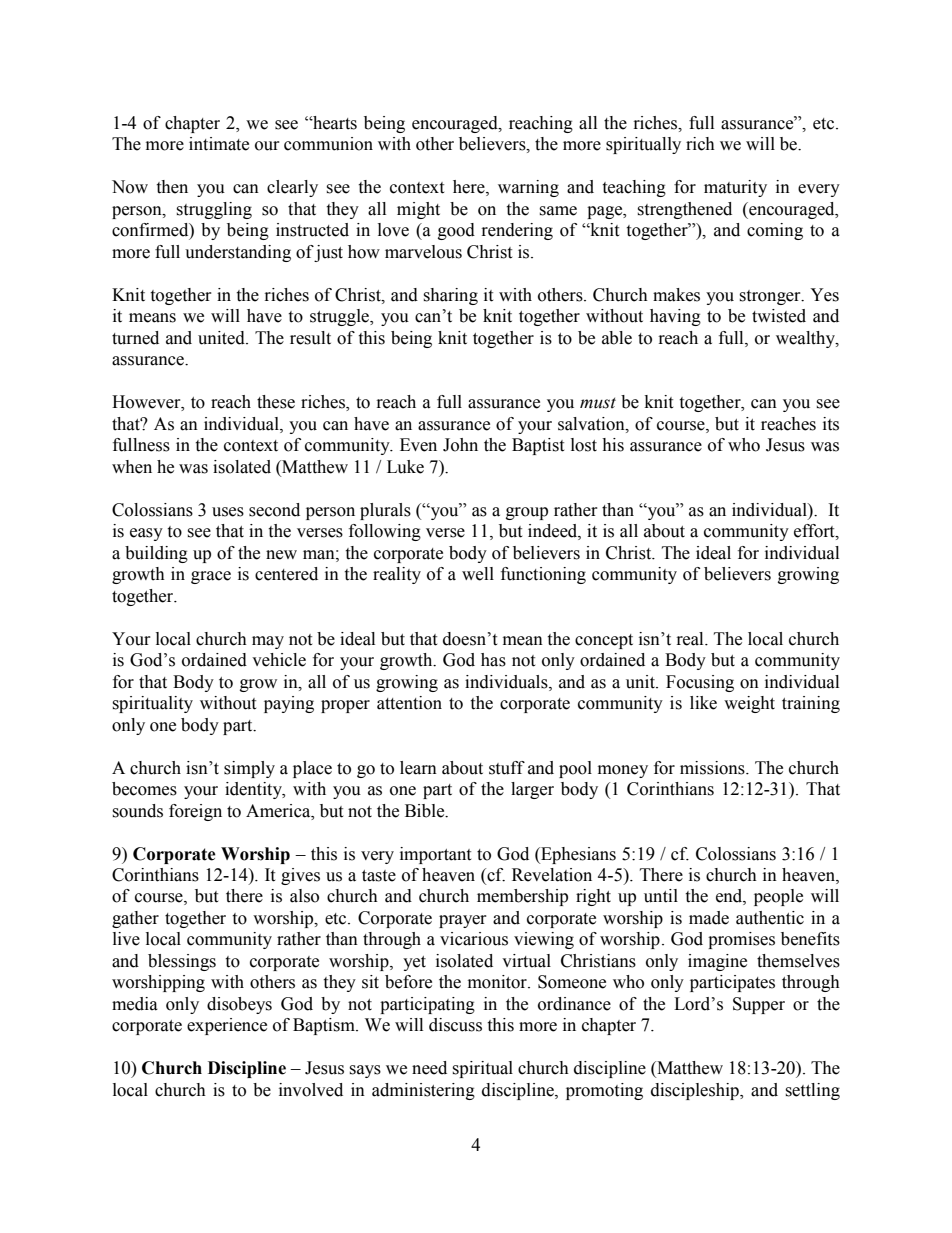 The image size is (952, 1233). I want to click on maturity, so click(735, 188).
